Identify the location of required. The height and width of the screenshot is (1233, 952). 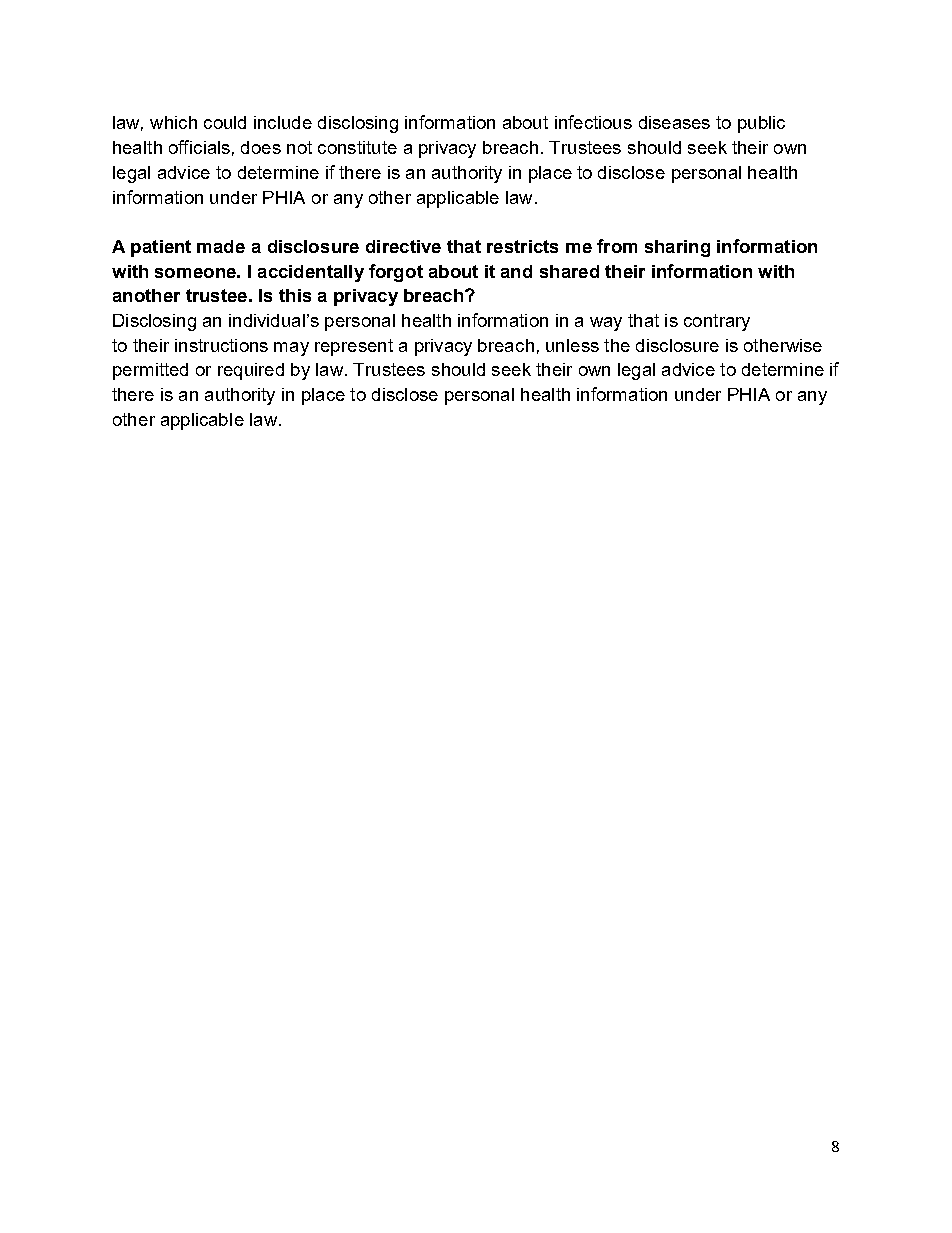
(251, 371).
